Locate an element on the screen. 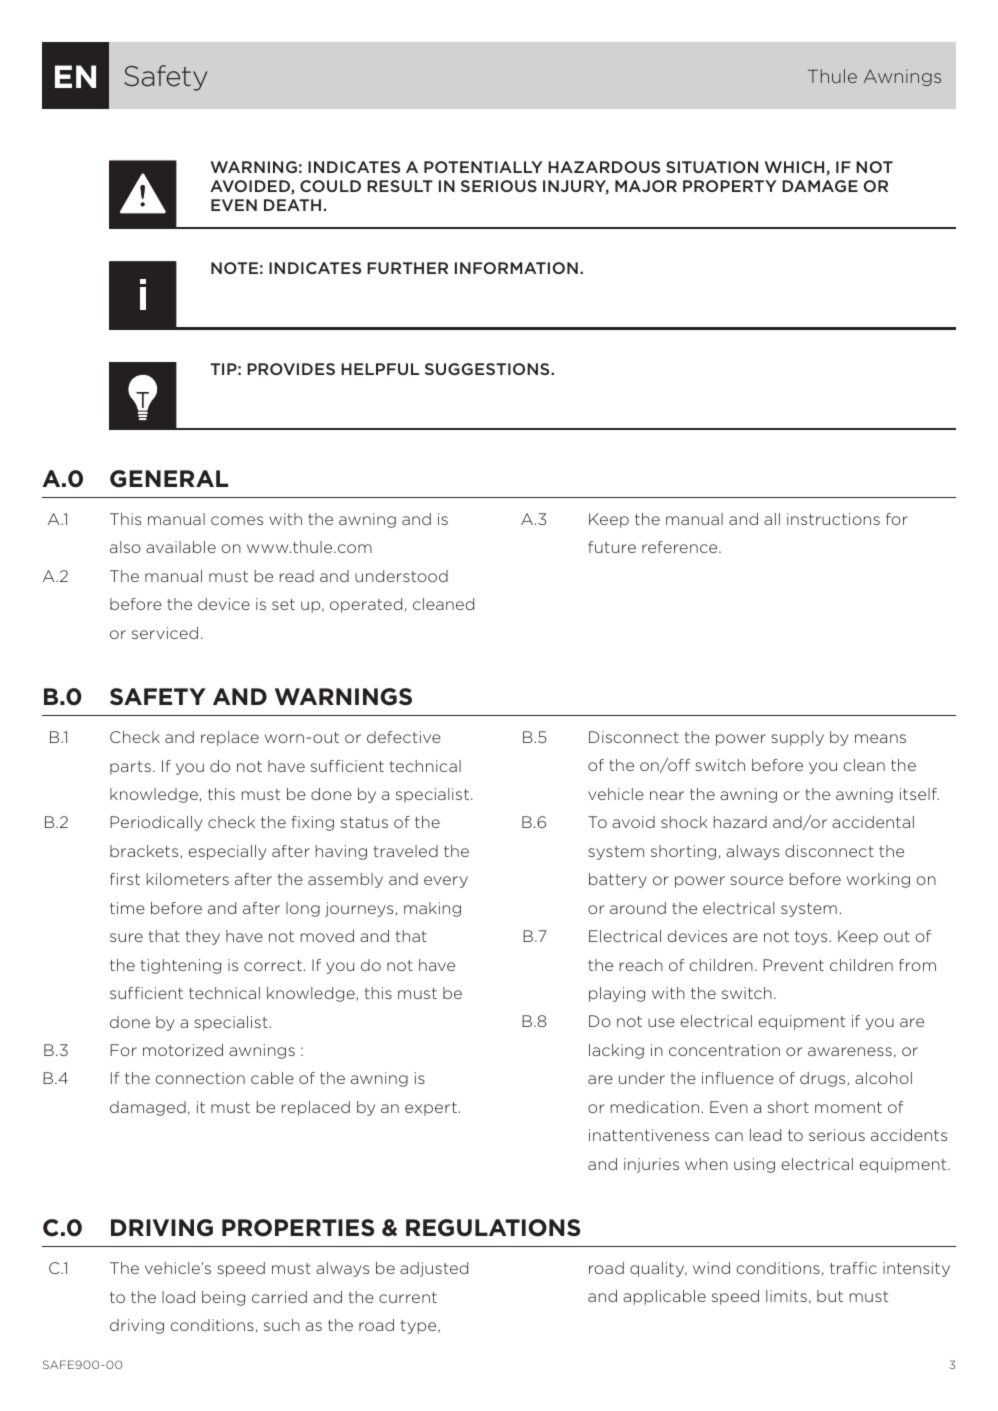  but is located at coordinates (830, 1296).
